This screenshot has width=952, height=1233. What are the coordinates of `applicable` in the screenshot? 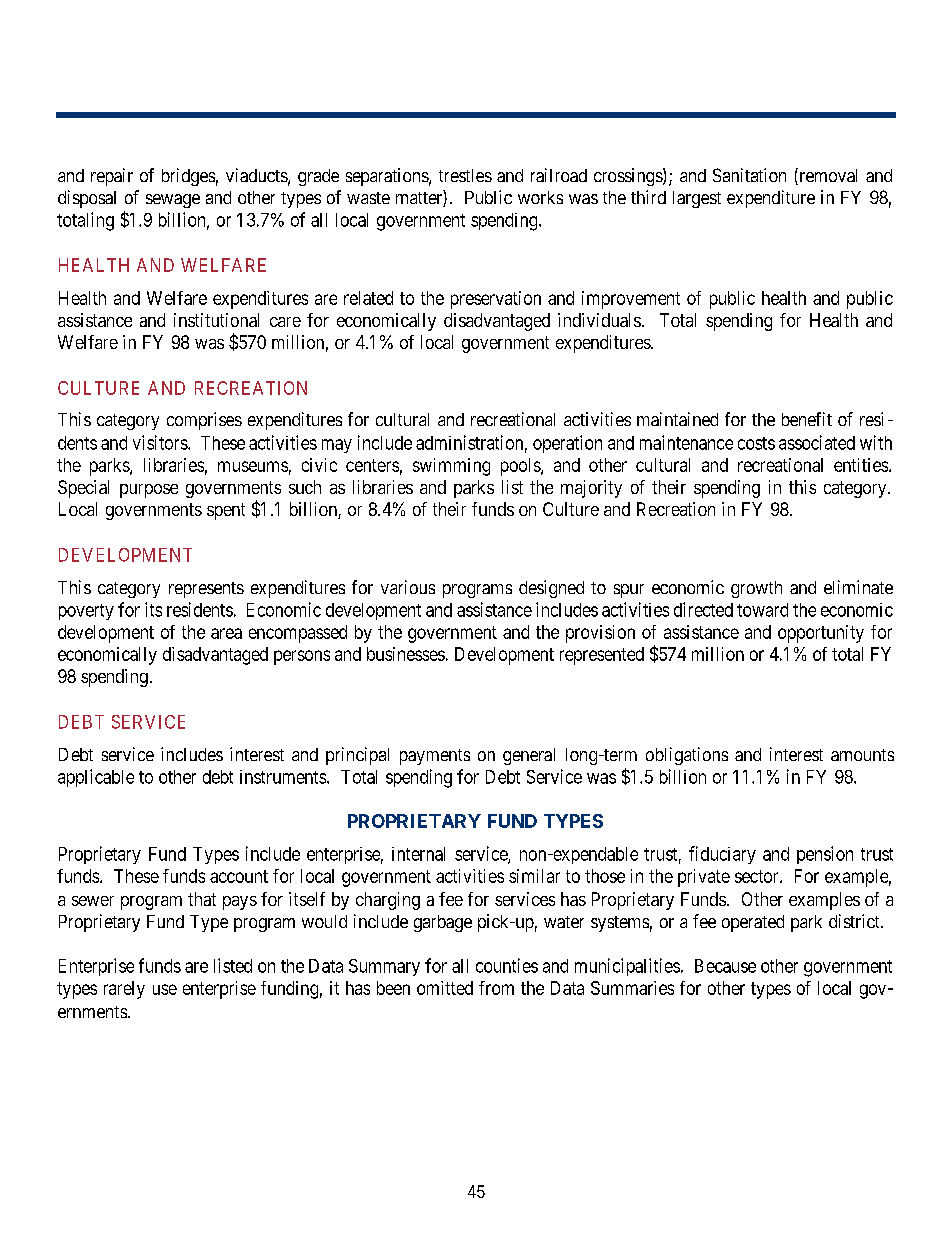 It's located at (96, 778).
